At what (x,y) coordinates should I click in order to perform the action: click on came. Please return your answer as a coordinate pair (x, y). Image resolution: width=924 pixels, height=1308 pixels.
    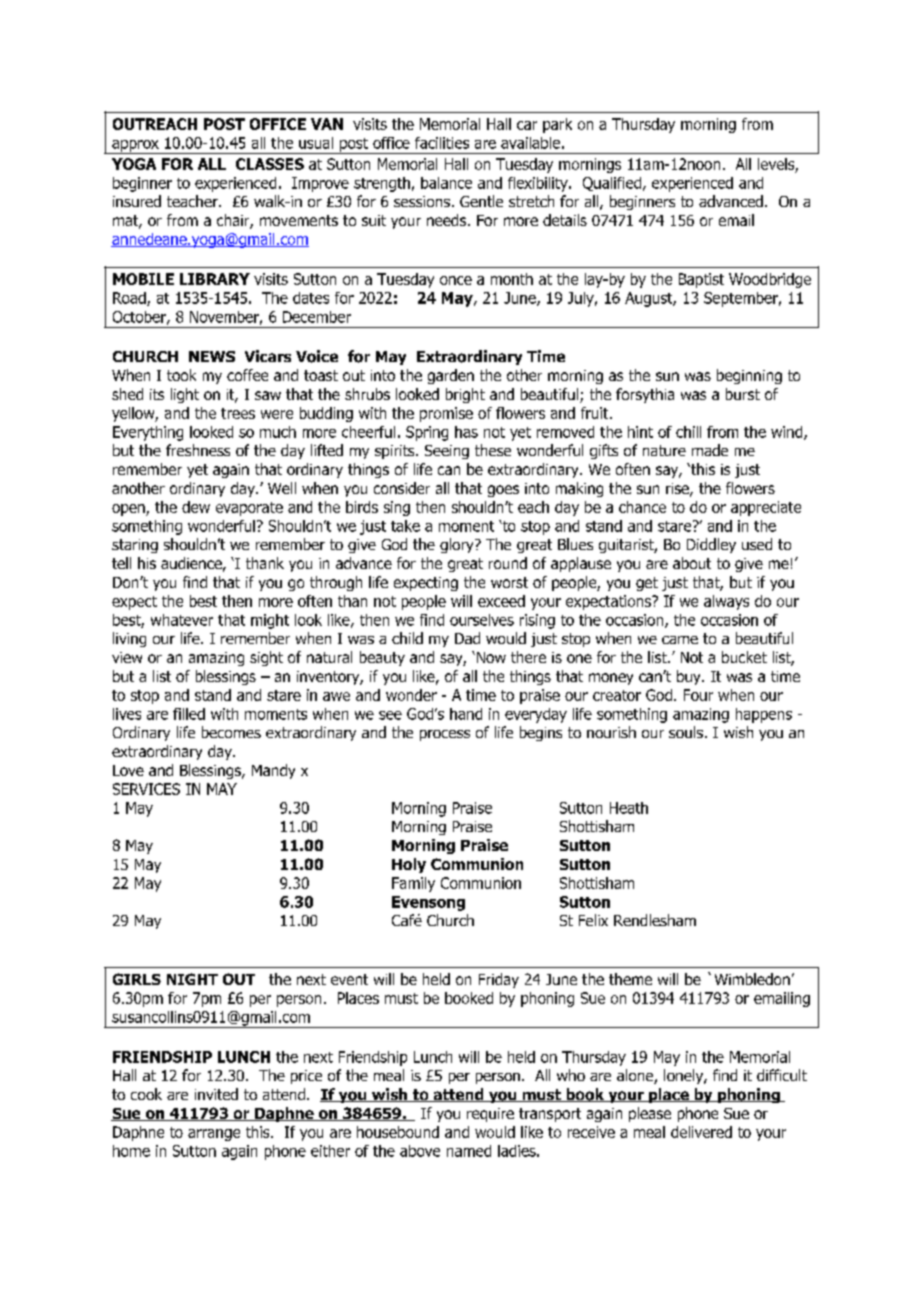
    Looking at the image, I should click on (680, 640).
